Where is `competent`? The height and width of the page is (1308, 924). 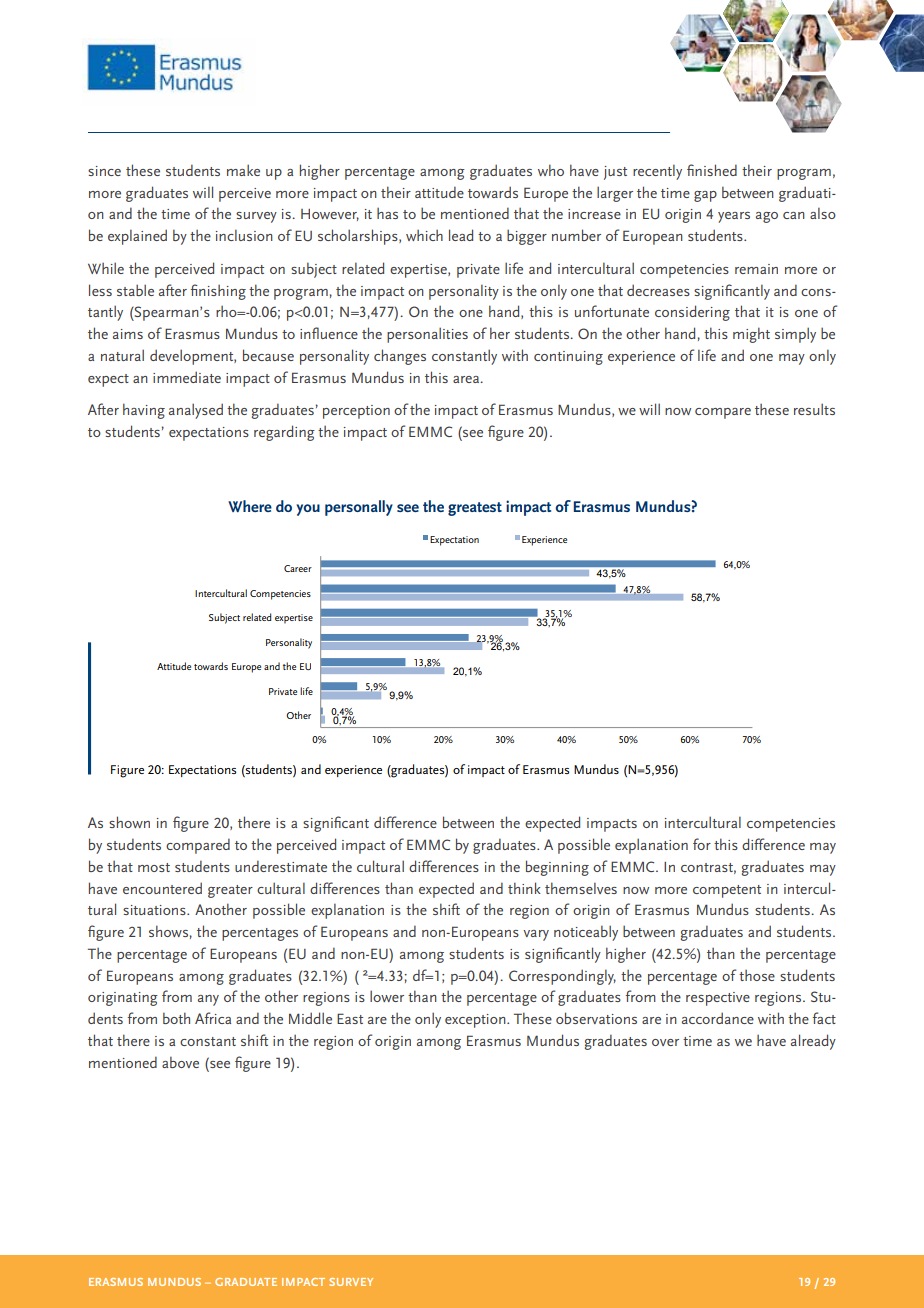
competent is located at coordinates (727, 891).
